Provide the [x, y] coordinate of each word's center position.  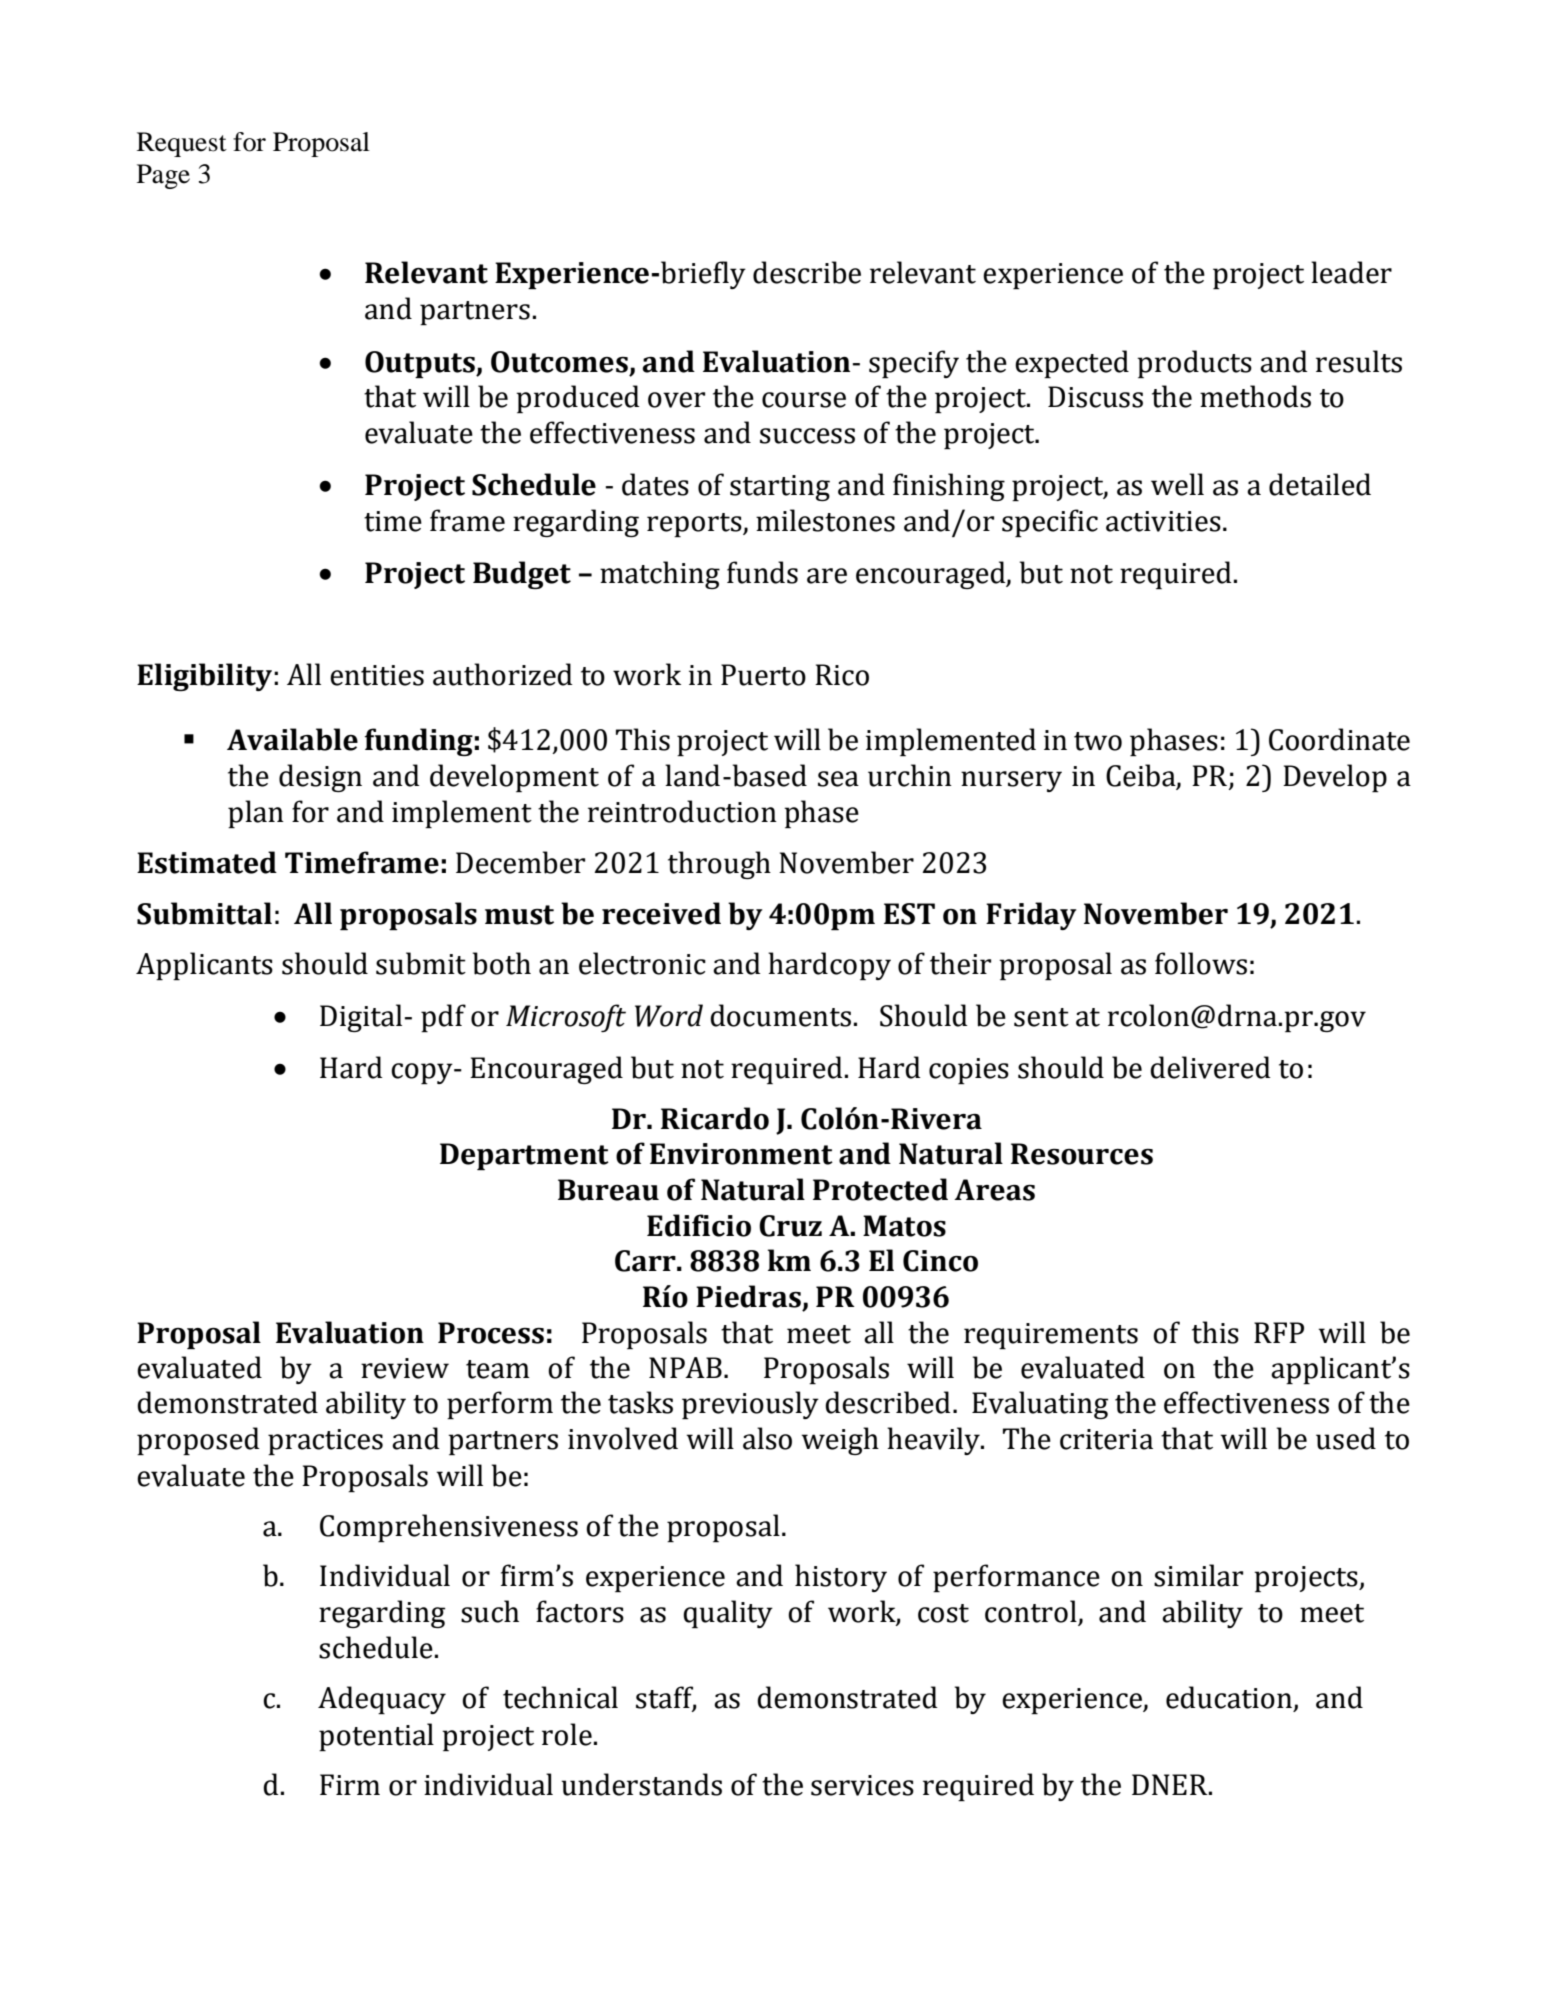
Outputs [421, 364]
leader [1351, 272]
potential [376, 1737]
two [1098, 741]
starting [780, 488]
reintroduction [682, 811]
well [1177, 484]
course [804, 400]
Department [524, 1156]
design [320, 778]
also [767, 1438]
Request [182, 144]
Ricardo [715, 1118]
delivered [1210, 1067]
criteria [1106, 1439]
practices [325, 1442]
